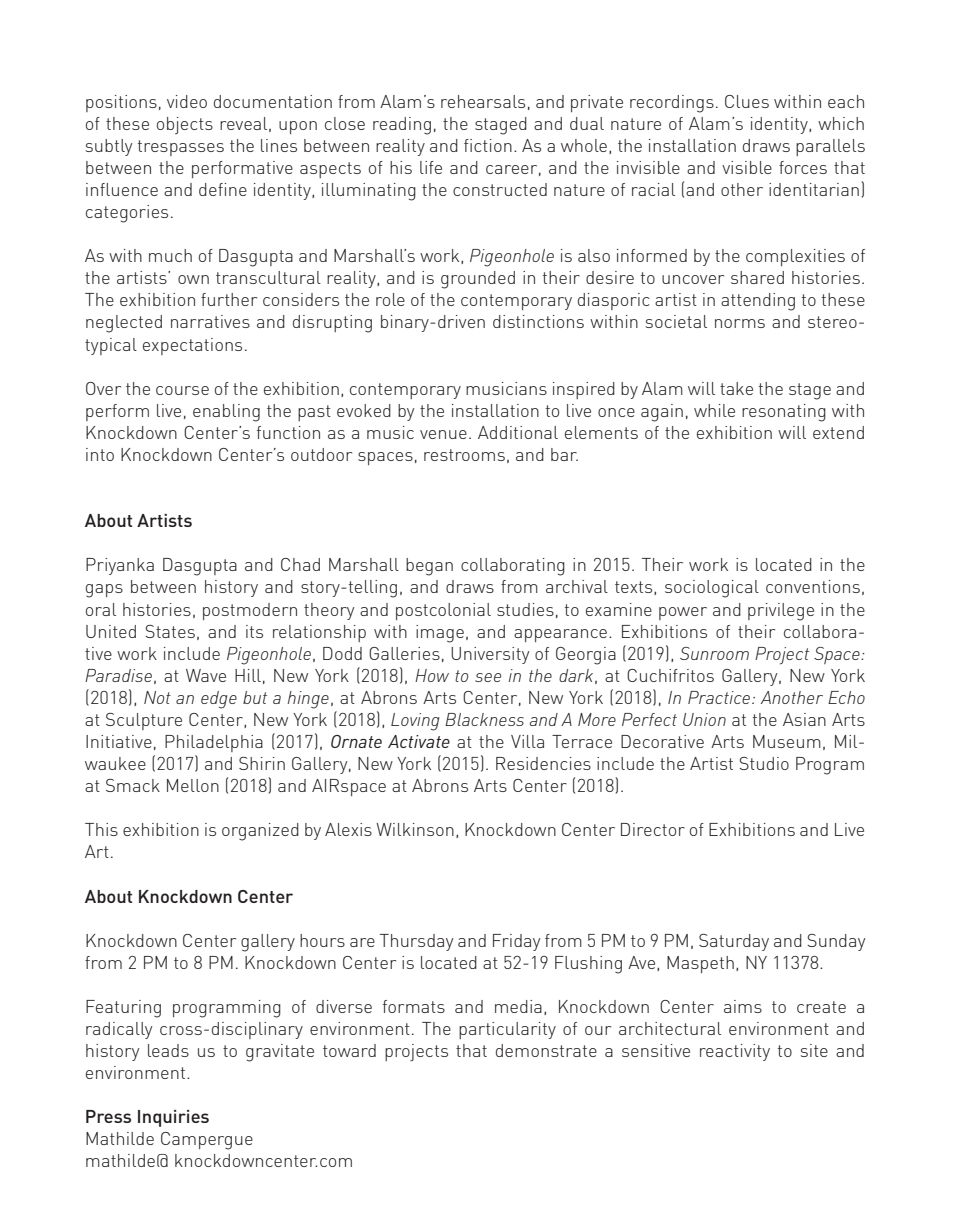  I want to click on edge, so click(219, 700).
